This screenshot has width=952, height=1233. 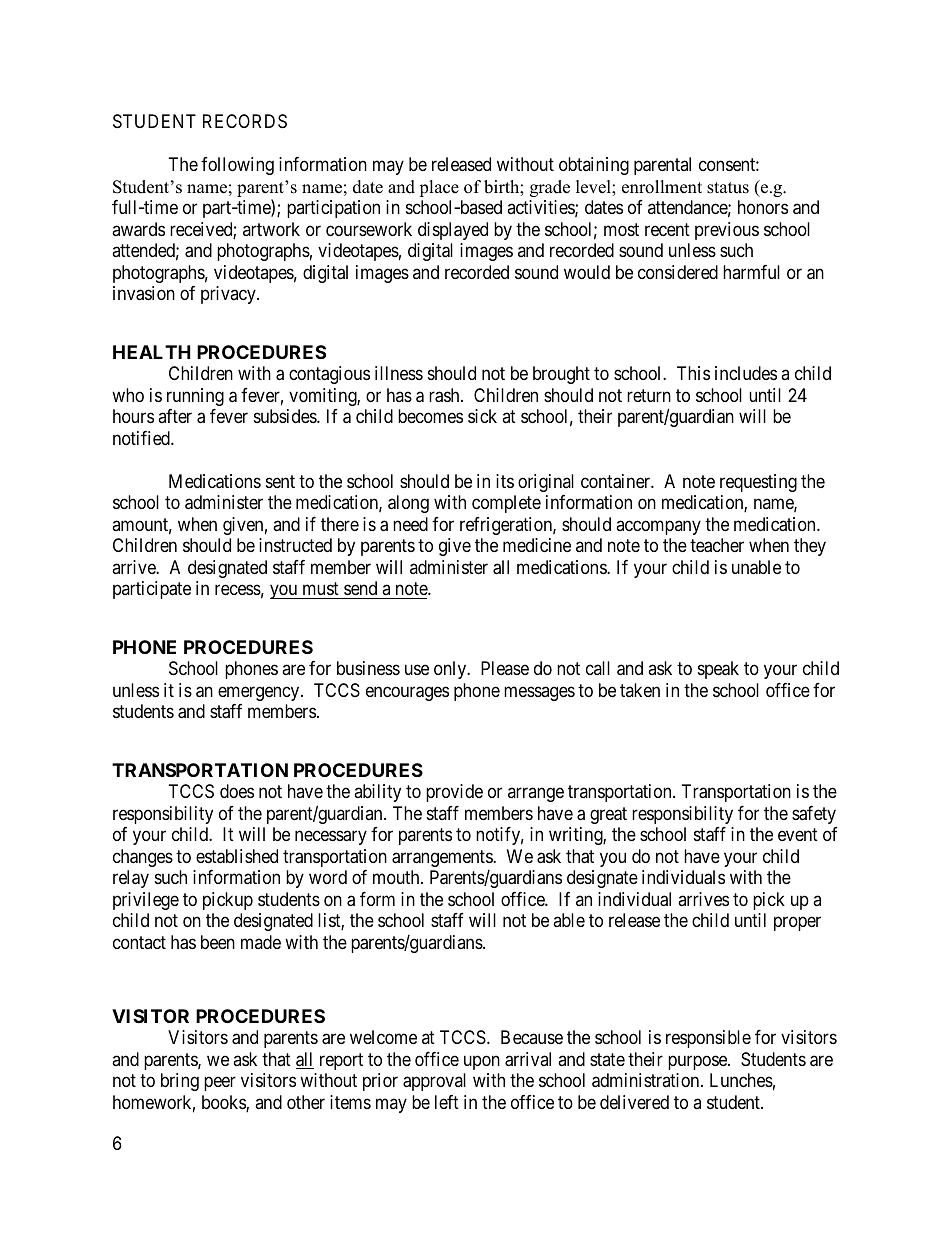 I want to click on safety, so click(x=814, y=815).
